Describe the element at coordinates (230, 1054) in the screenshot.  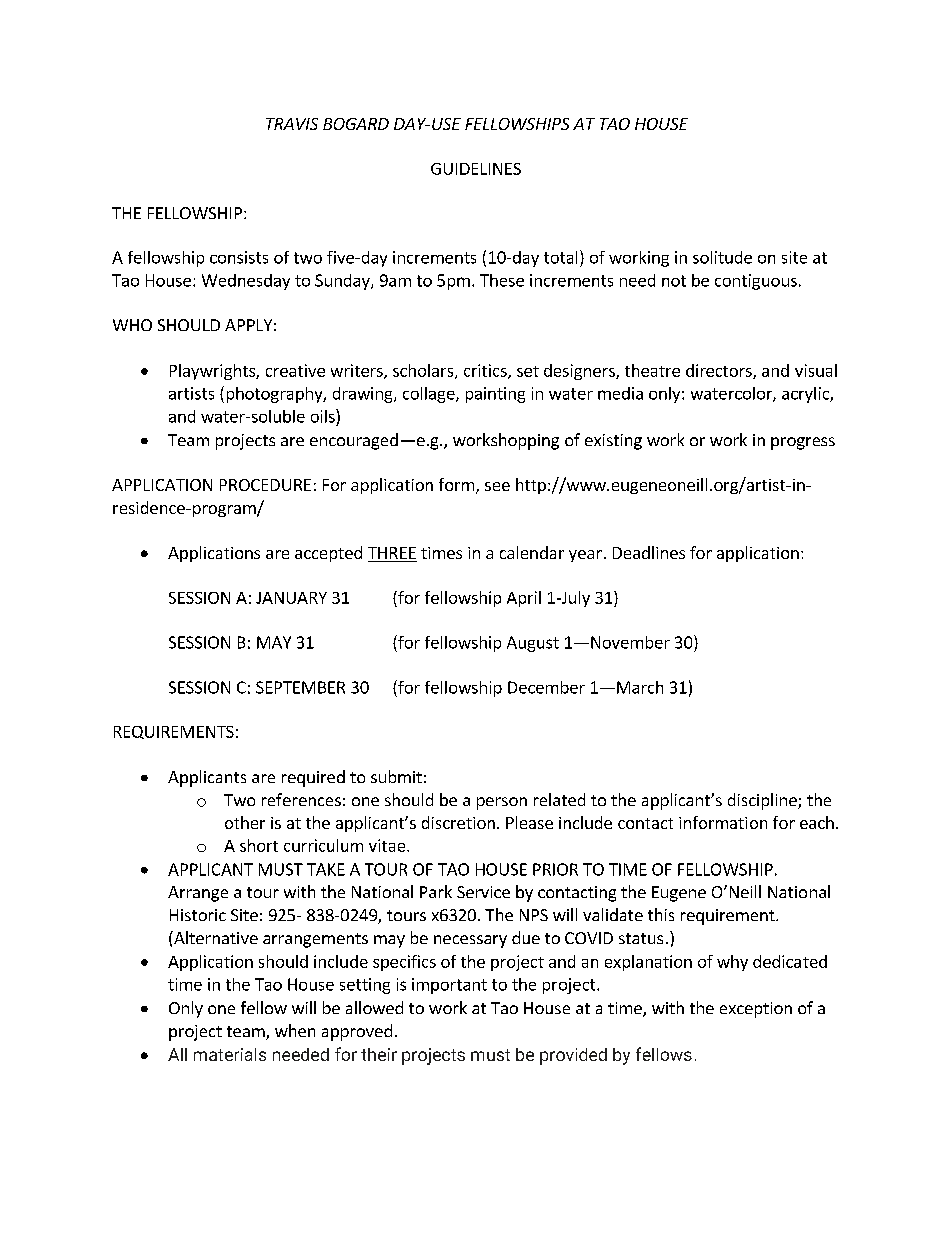
I see `materials` at that location.
